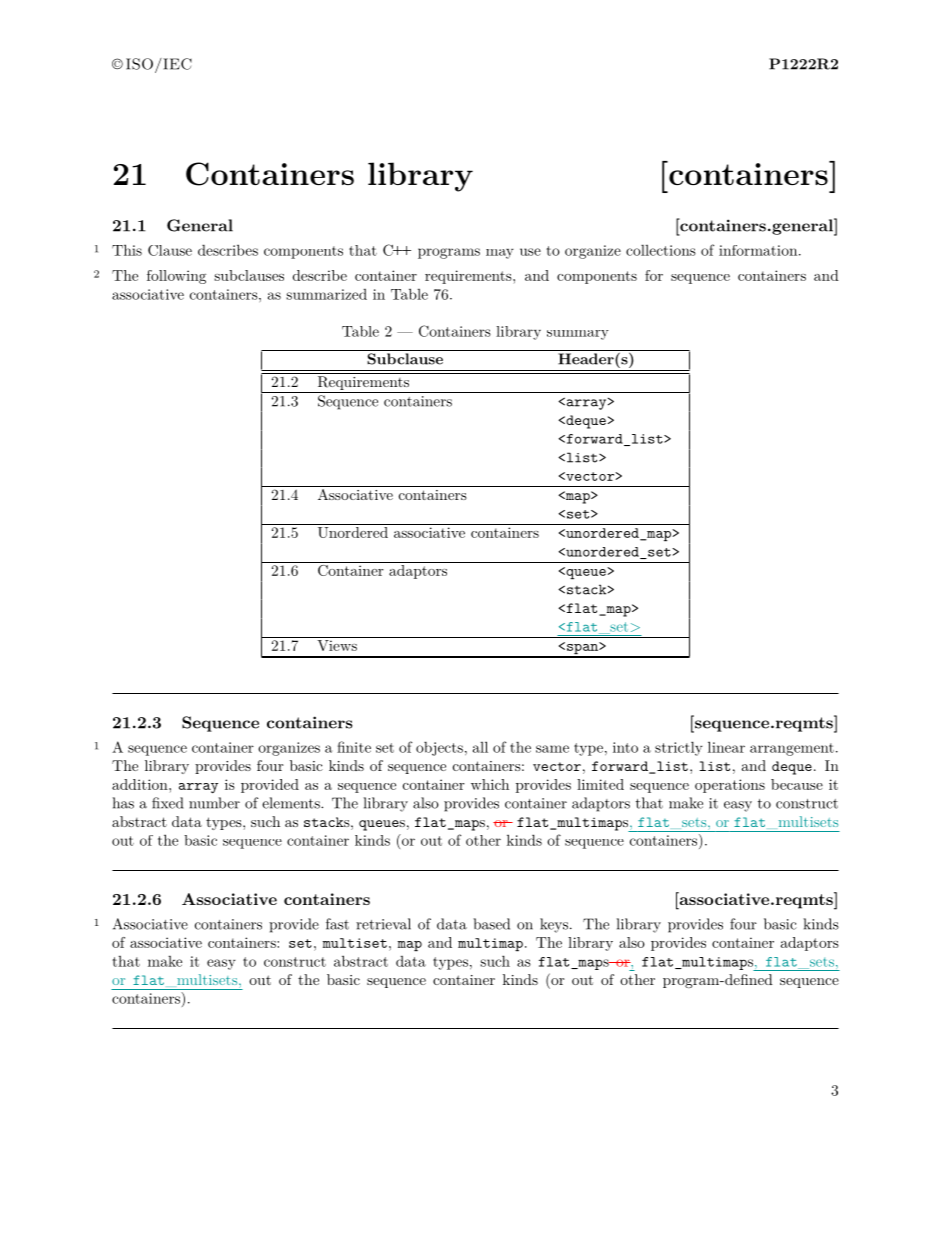  What do you see at coordinates (326, 294) in the screenshot?
I see `summarized` at bounding box center [326, 294].
